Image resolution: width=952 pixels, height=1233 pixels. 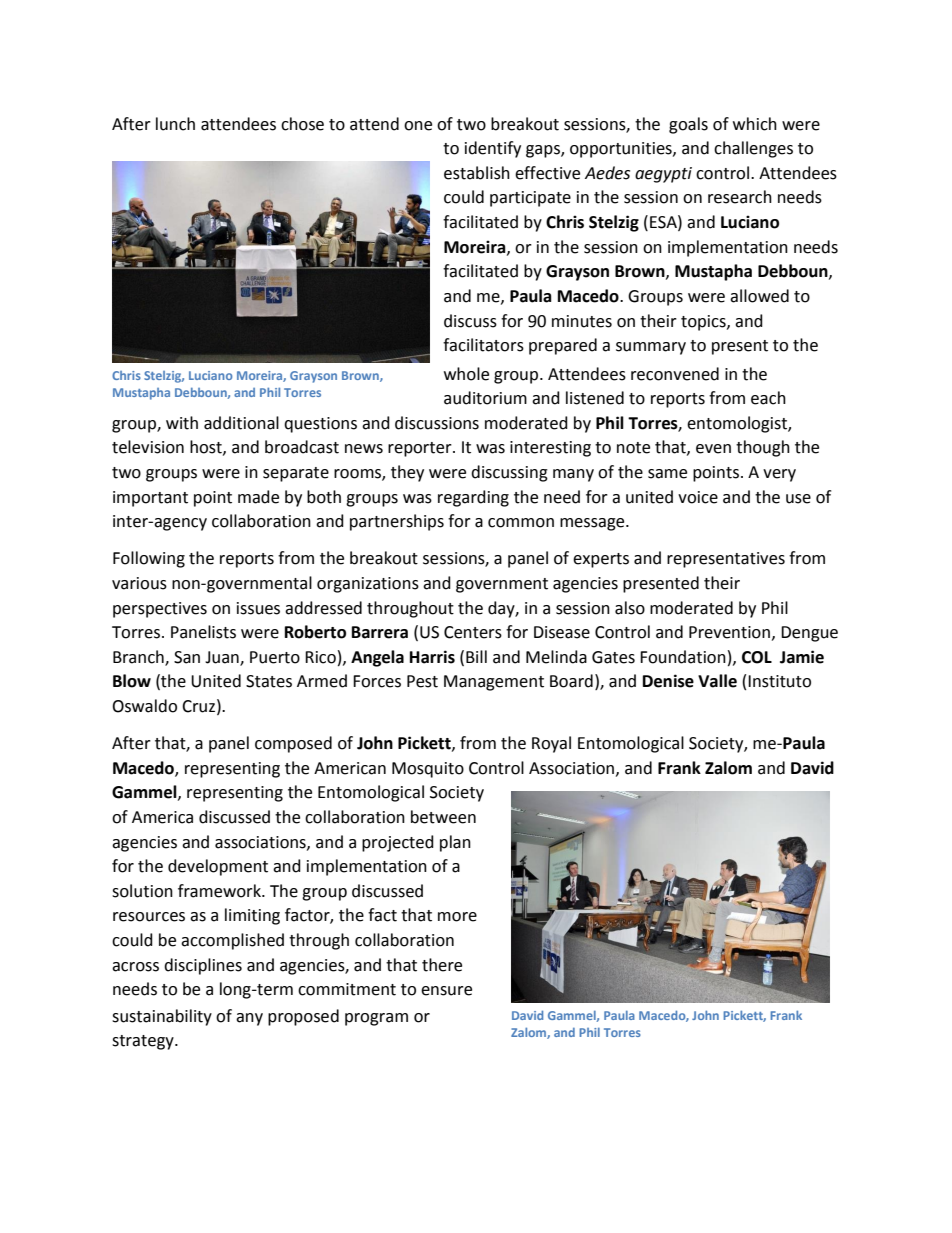 I want to click on lunch, so click(x=175, y=124).
